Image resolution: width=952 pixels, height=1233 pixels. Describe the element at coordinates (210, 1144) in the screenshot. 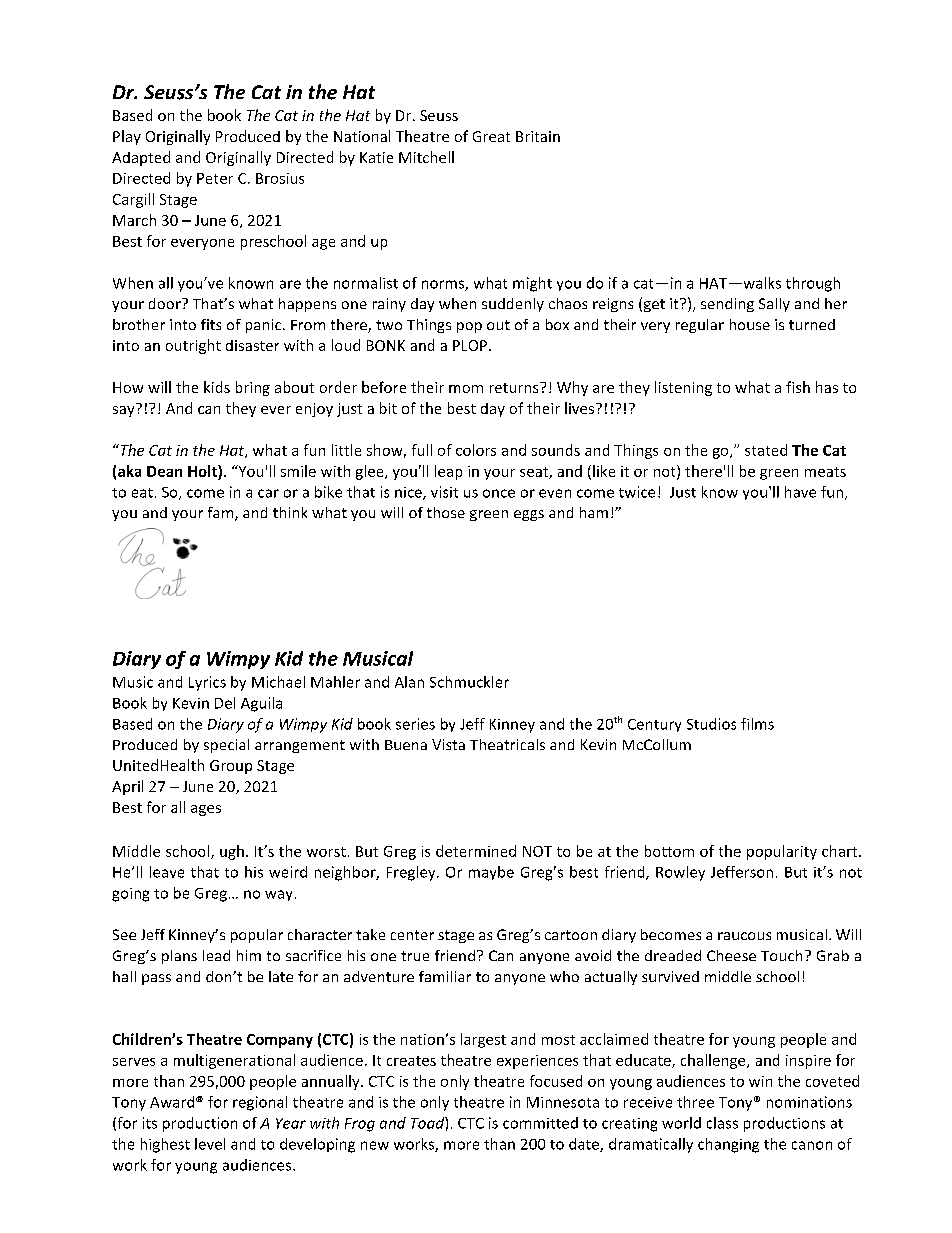

I see `level` at that location.
